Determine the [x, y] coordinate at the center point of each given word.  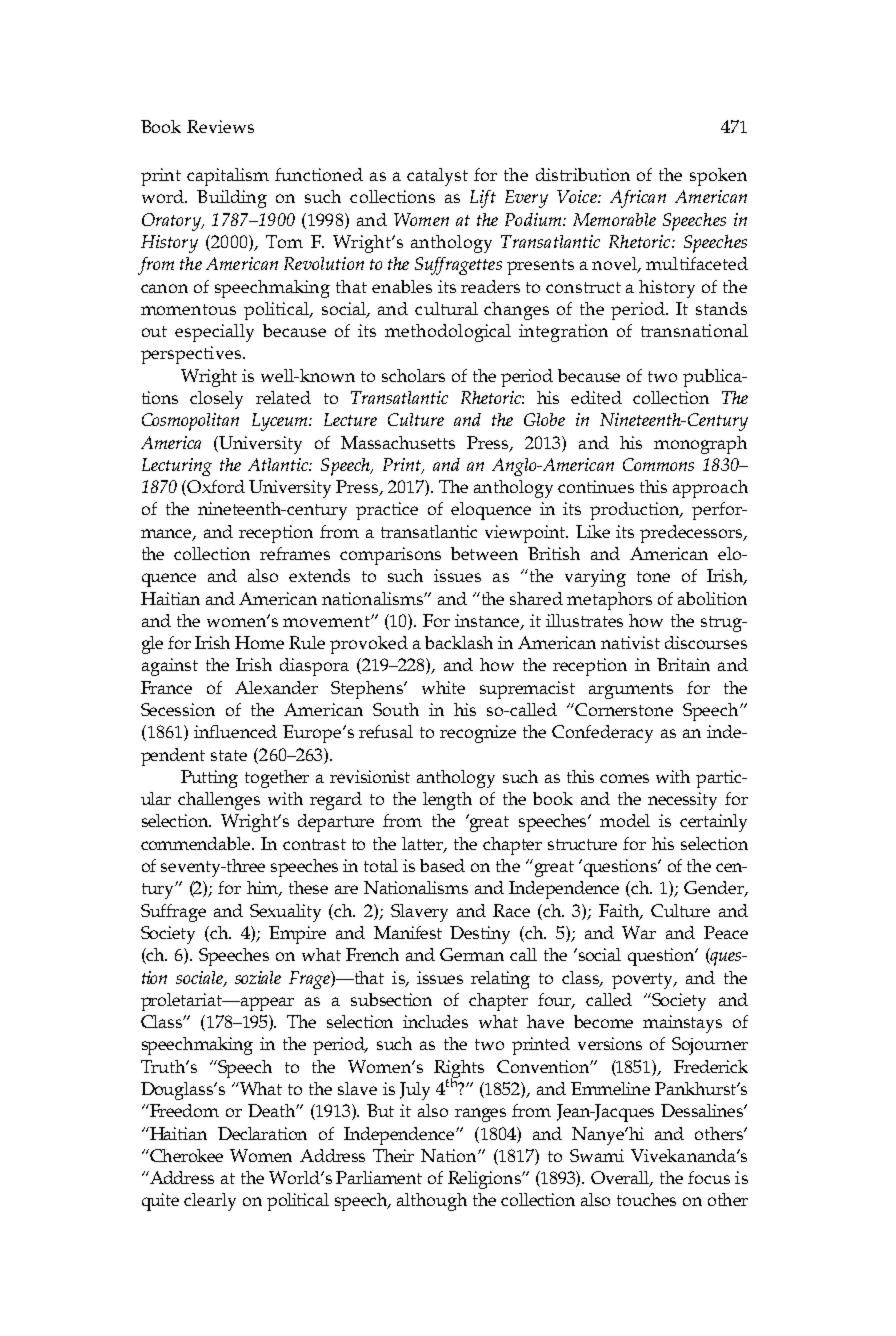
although [432, 1202]
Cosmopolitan [190, 422]
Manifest [408, 932]
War [639, 932]
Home [259, 642]
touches [646, 1199]
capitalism [228, 177]
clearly [210, 1202]
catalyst [437, 177]
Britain [683, 664]
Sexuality [285, 913]
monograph [700, 445]
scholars [413, 375]
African [638, 199]
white [443, 687]
